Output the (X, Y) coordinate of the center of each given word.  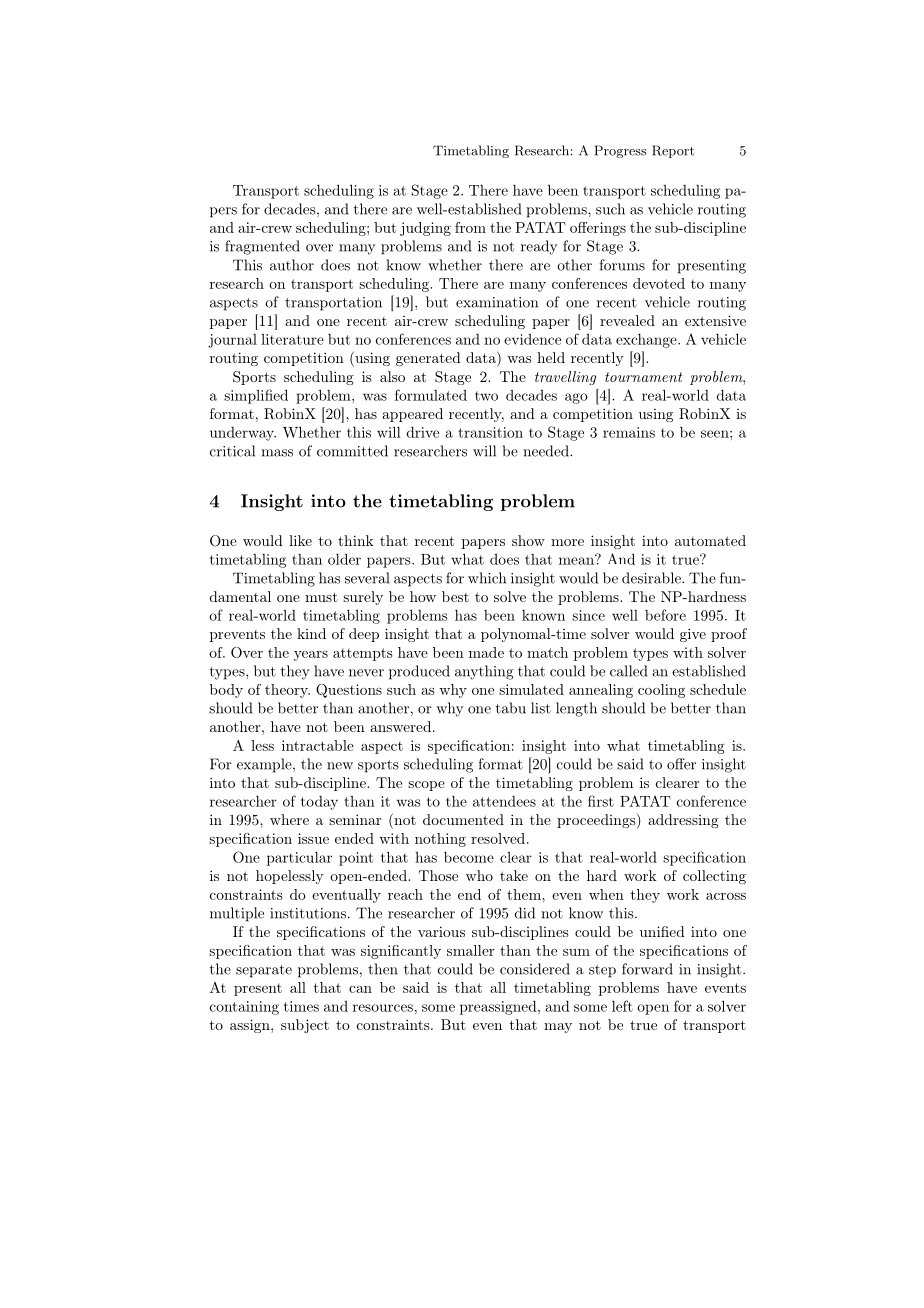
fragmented (262, 247)
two (486, 396)
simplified (256, 396)
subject (305, 1026)
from (470, 227)
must (321, 597)
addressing (683, 821)
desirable (652, 578)
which (487, 578)
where (289, 819)
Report (673, 151)
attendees (504, 801)
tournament (643, 377)
